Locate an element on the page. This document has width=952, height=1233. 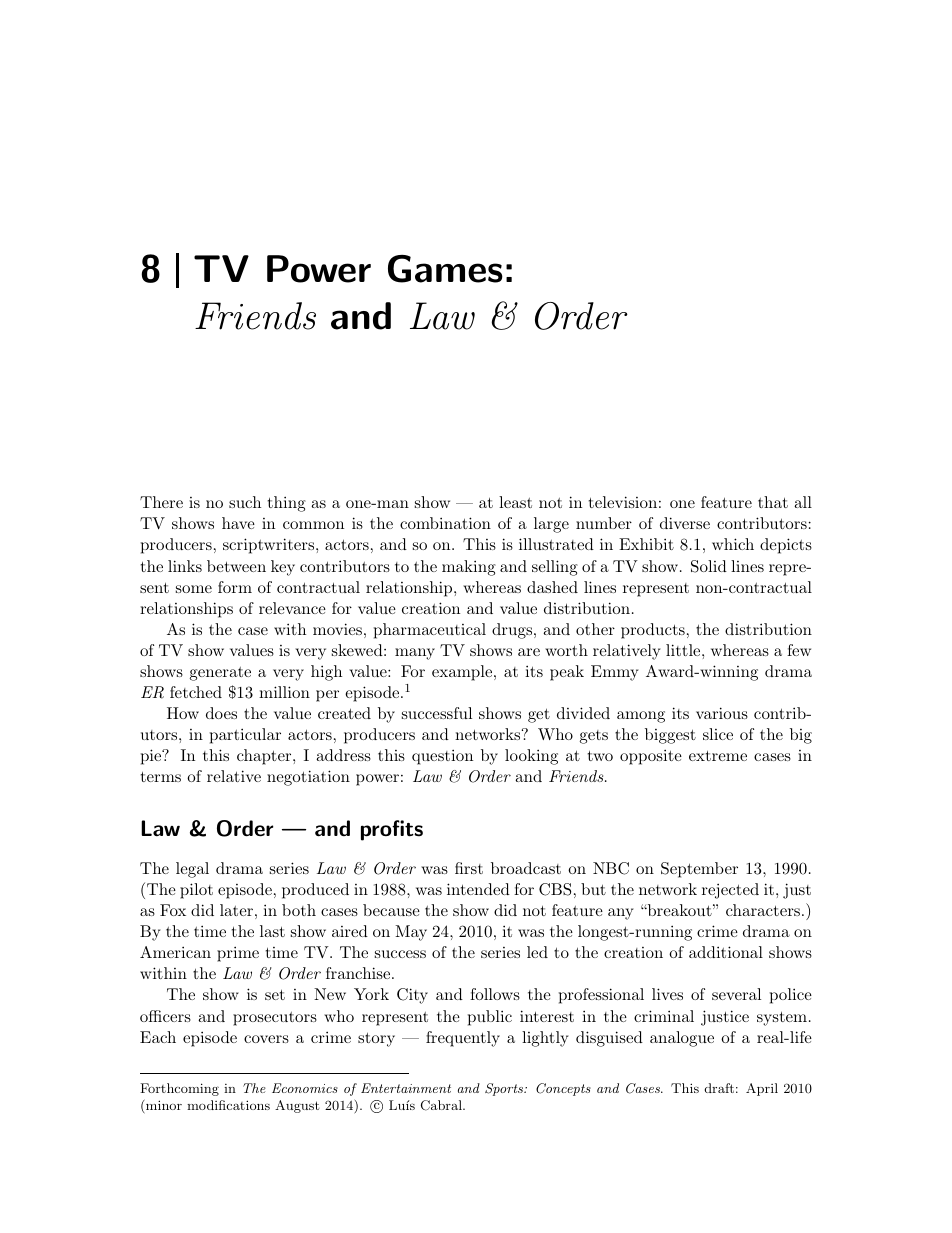
generate is located at coordinates (220, 674).
